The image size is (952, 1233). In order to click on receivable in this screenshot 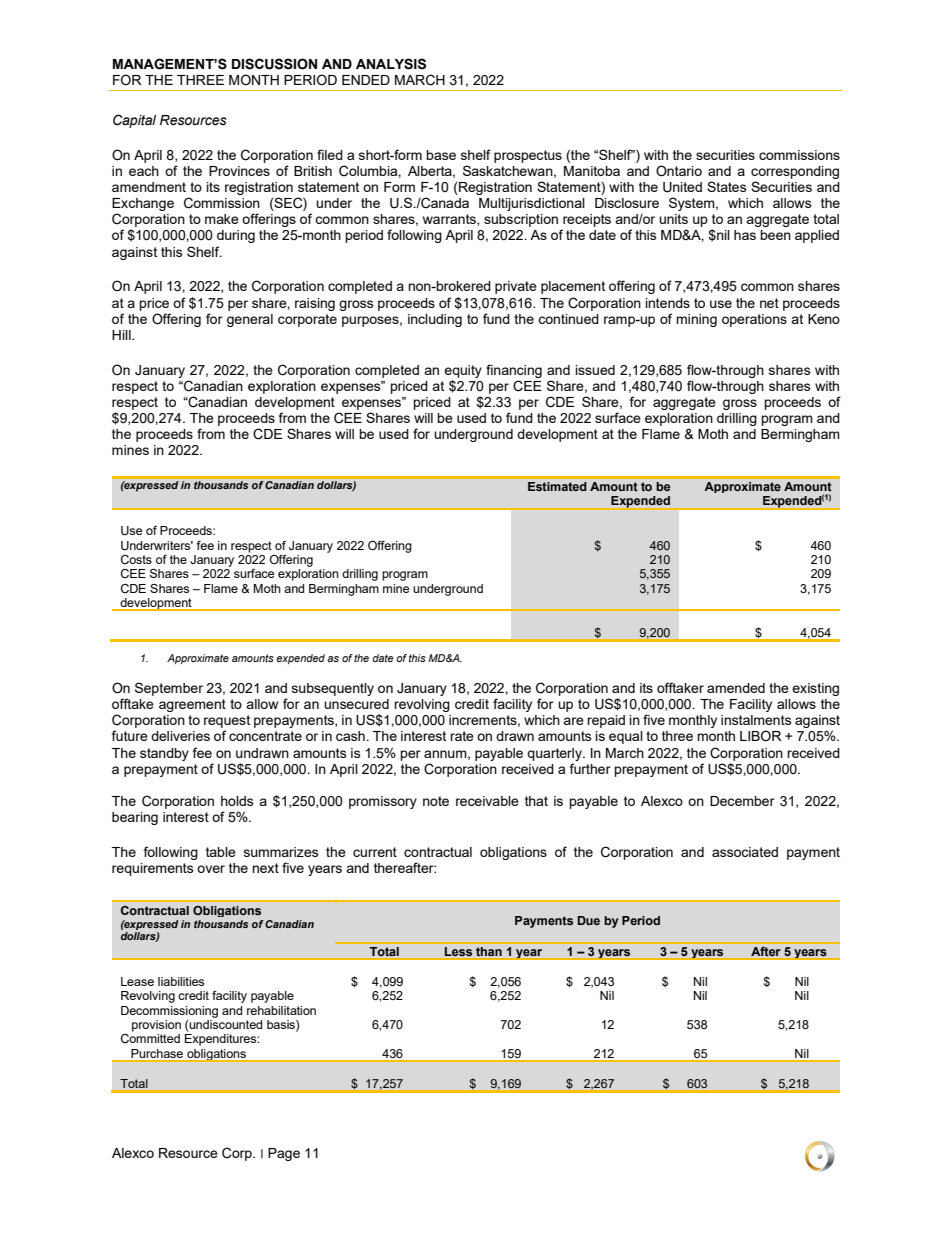, I will do `click(487, 801)`.
